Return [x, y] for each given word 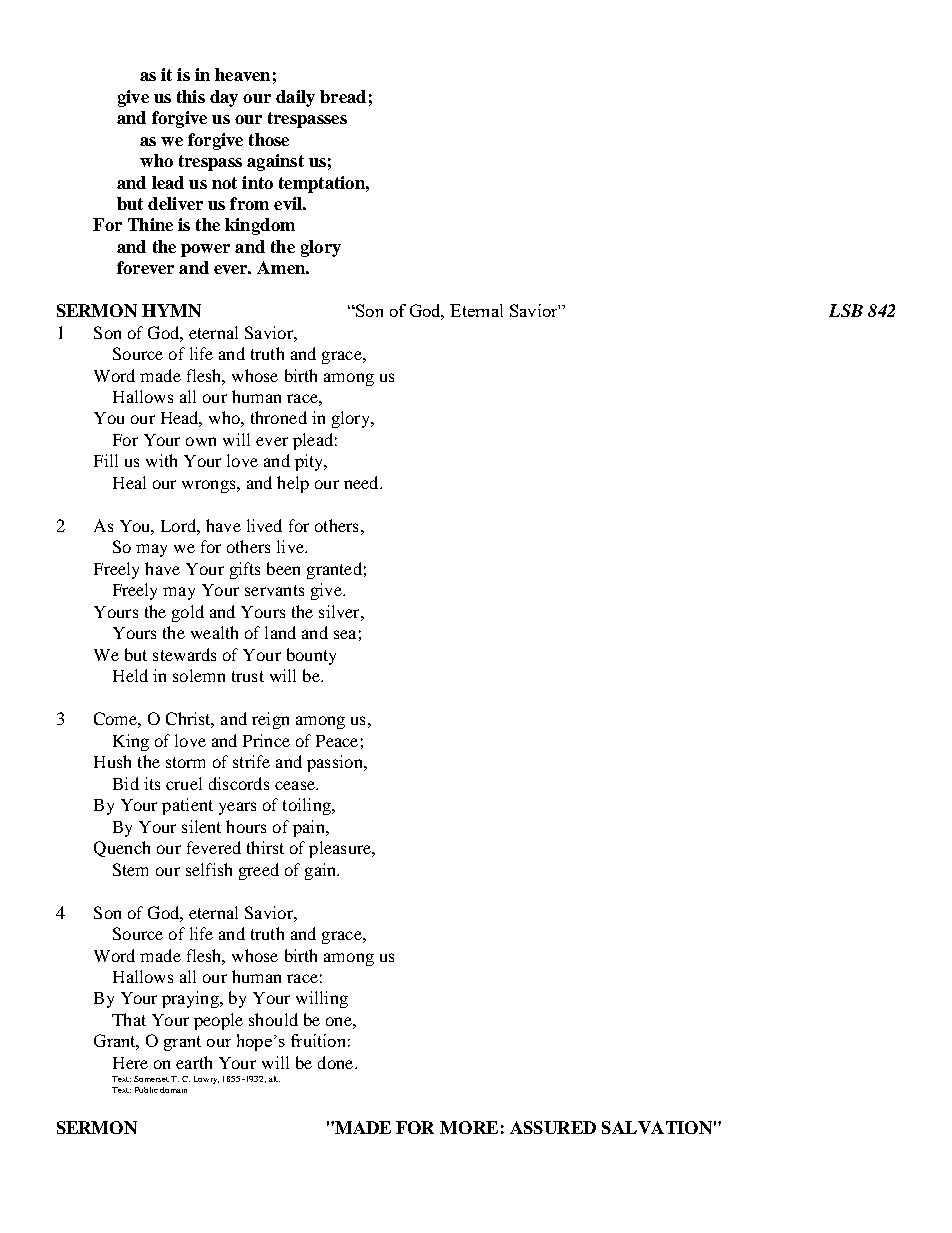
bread [343, 96]
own [201, 441]
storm [185, 762]
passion [336, 763]
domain [173, 1090]
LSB [846, 310]
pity [310, 462]
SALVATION [657, 1127]
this [191, 96]
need [362, 482]
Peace [337, 741]
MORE [469, 1127]
